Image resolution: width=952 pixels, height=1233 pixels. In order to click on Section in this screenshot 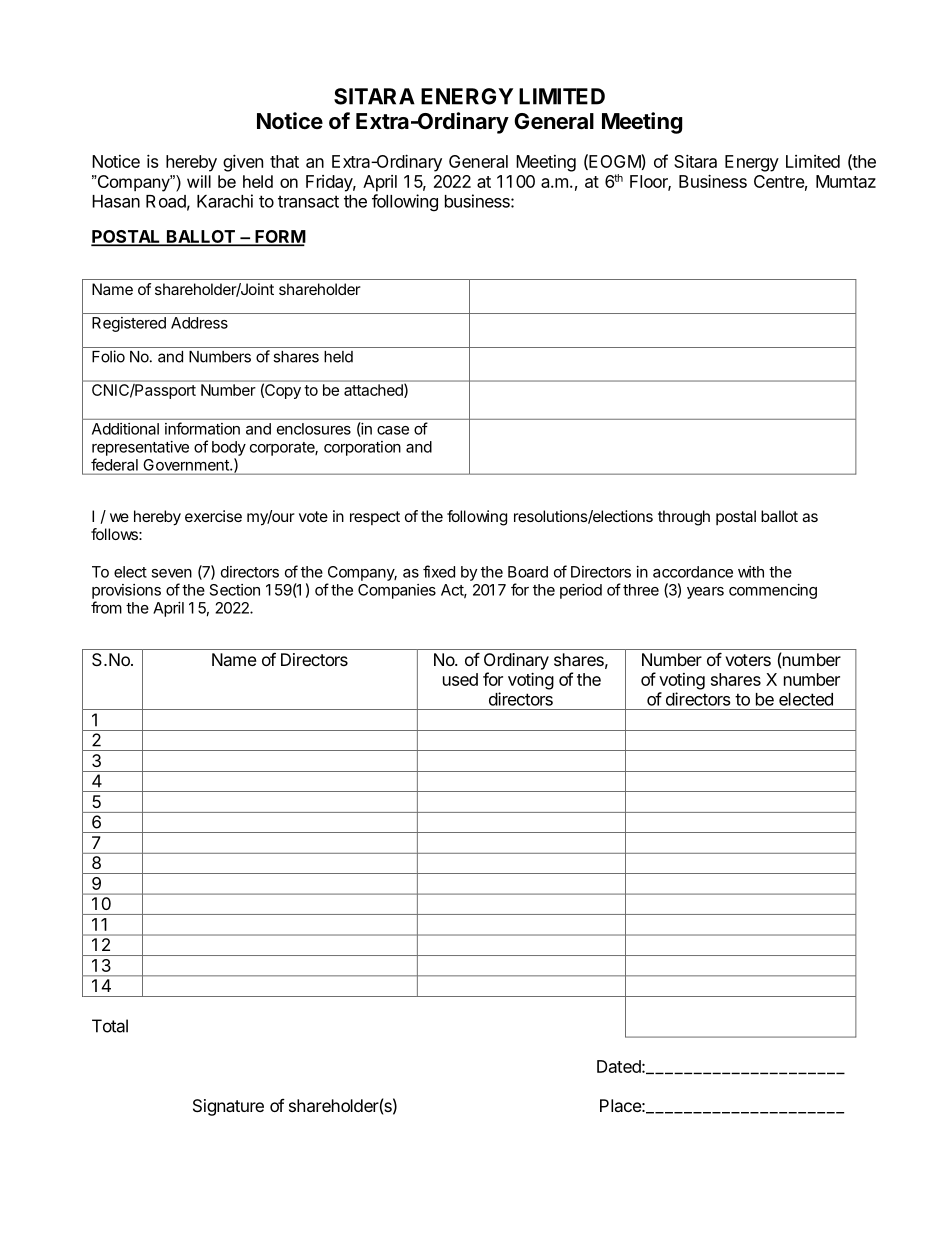, I will do `click(235, 590)`.
